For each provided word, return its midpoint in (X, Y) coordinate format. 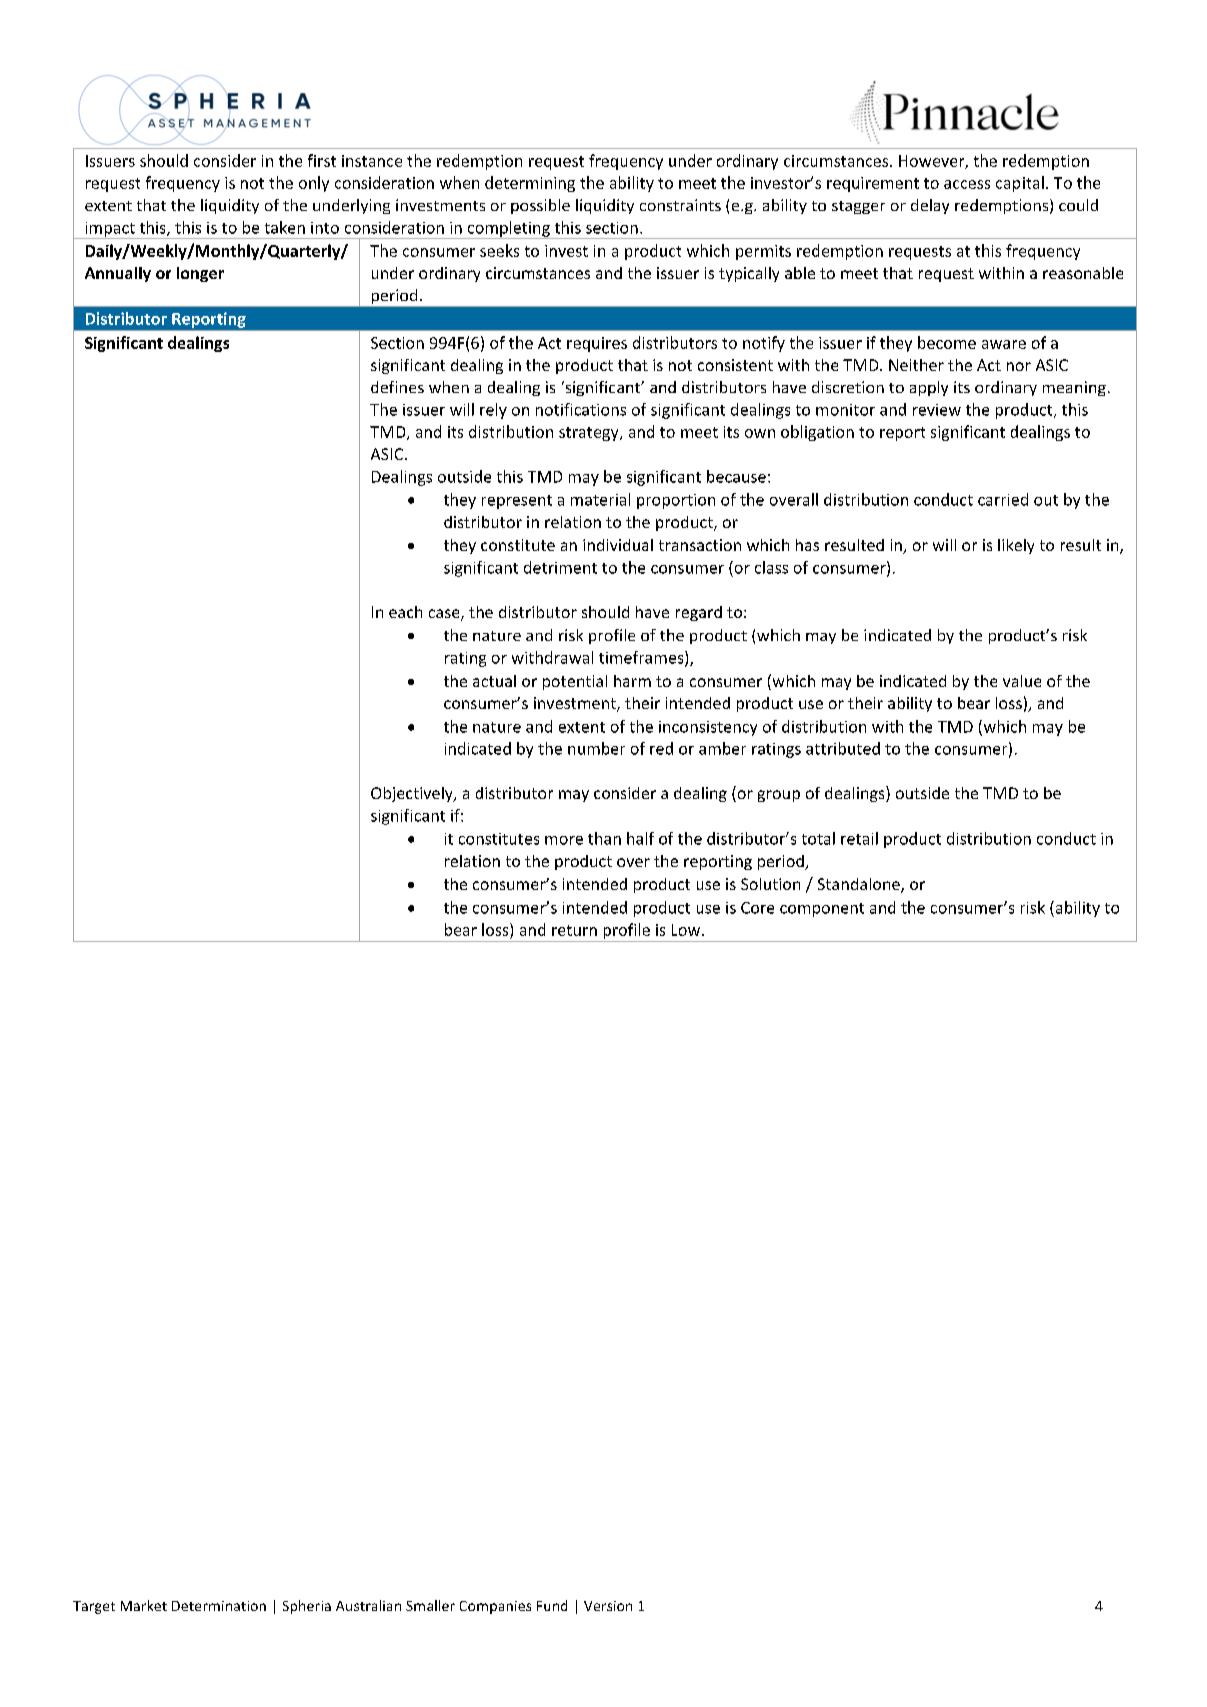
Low (687, 930)
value (1022, 681)
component (822, 910)
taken (285, 227)
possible (540, 206)
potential (575, 682)
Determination (219, 1606)
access (967, 184)
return (574, 930)
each (405, 612)
